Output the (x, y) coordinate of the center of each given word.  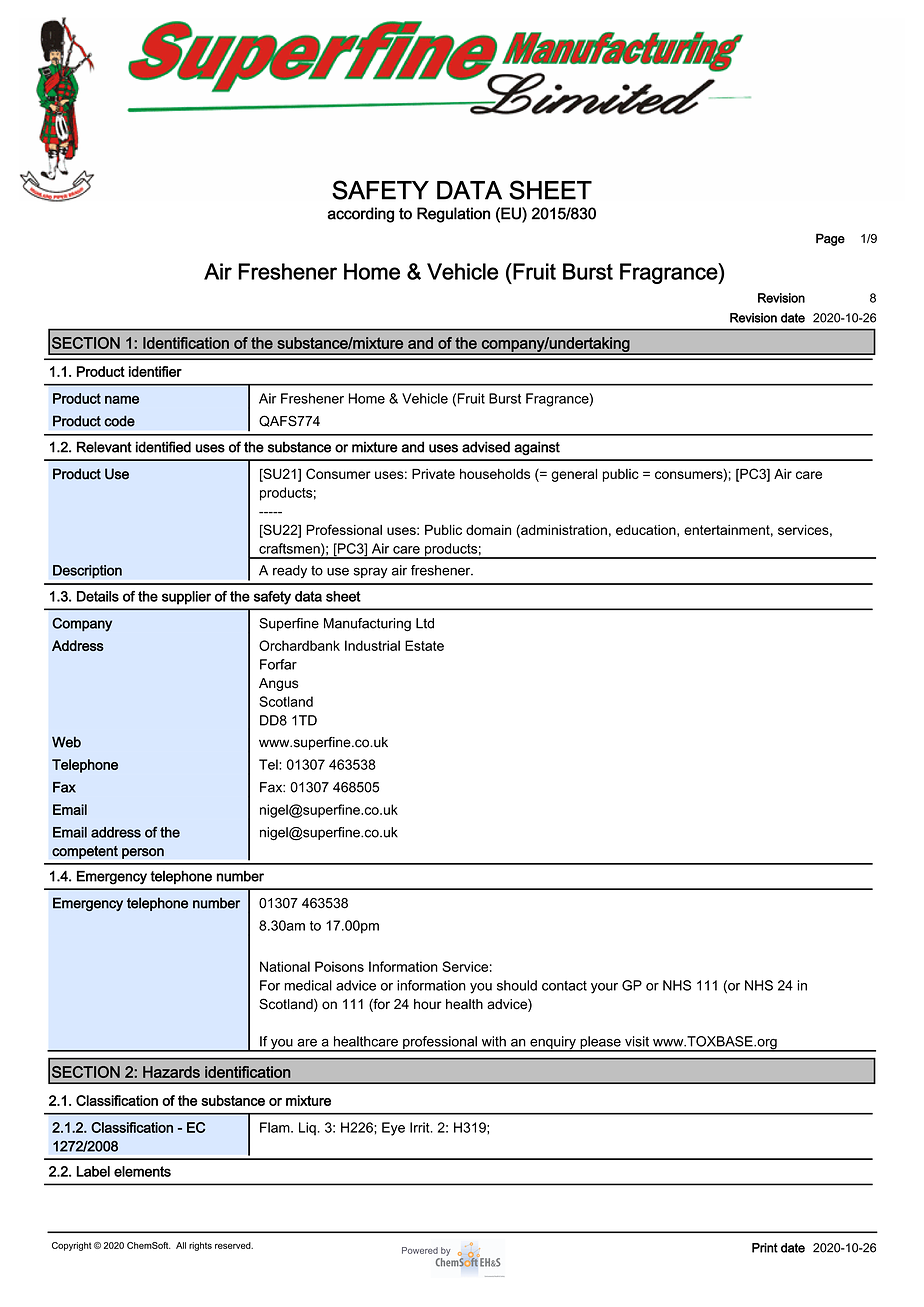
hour (428, 1004)
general (574, 475)
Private (433, 474)
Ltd (425, 623)
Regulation (453, 215)
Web (66, 742)
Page (830, 239)
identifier (155, 371)
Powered (420, 1250)
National (285, 966)
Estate (424, 645)
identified (163, 447)
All (181, 1245)
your (604, 988)
